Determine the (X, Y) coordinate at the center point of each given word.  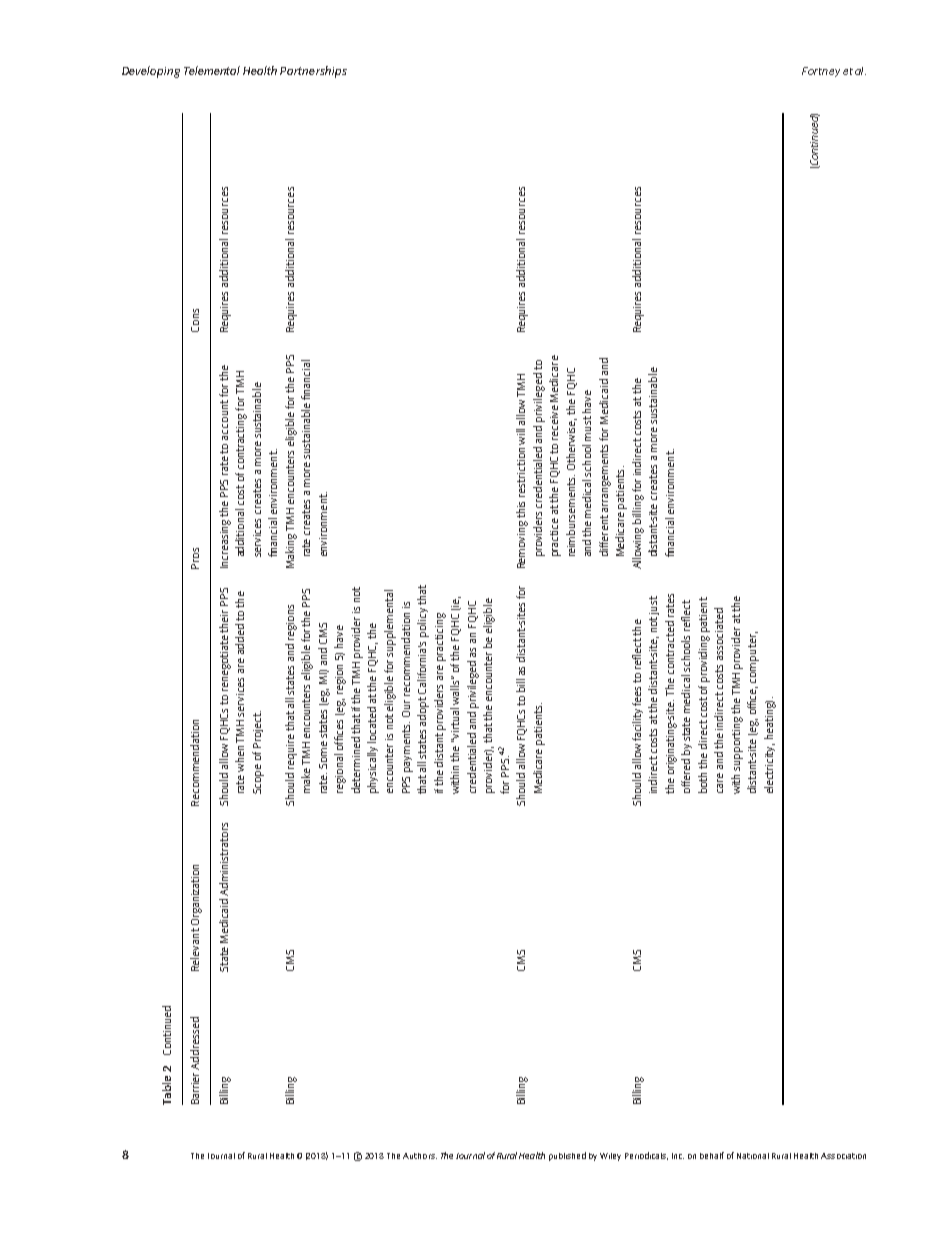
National (753, 1156)
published (567, 1156)
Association (843, 1156)
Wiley (610, 1157)
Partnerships (313, 72)
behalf (712, 1155)
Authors (420, 1156)
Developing (151, 72)
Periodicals (646, 1156)
